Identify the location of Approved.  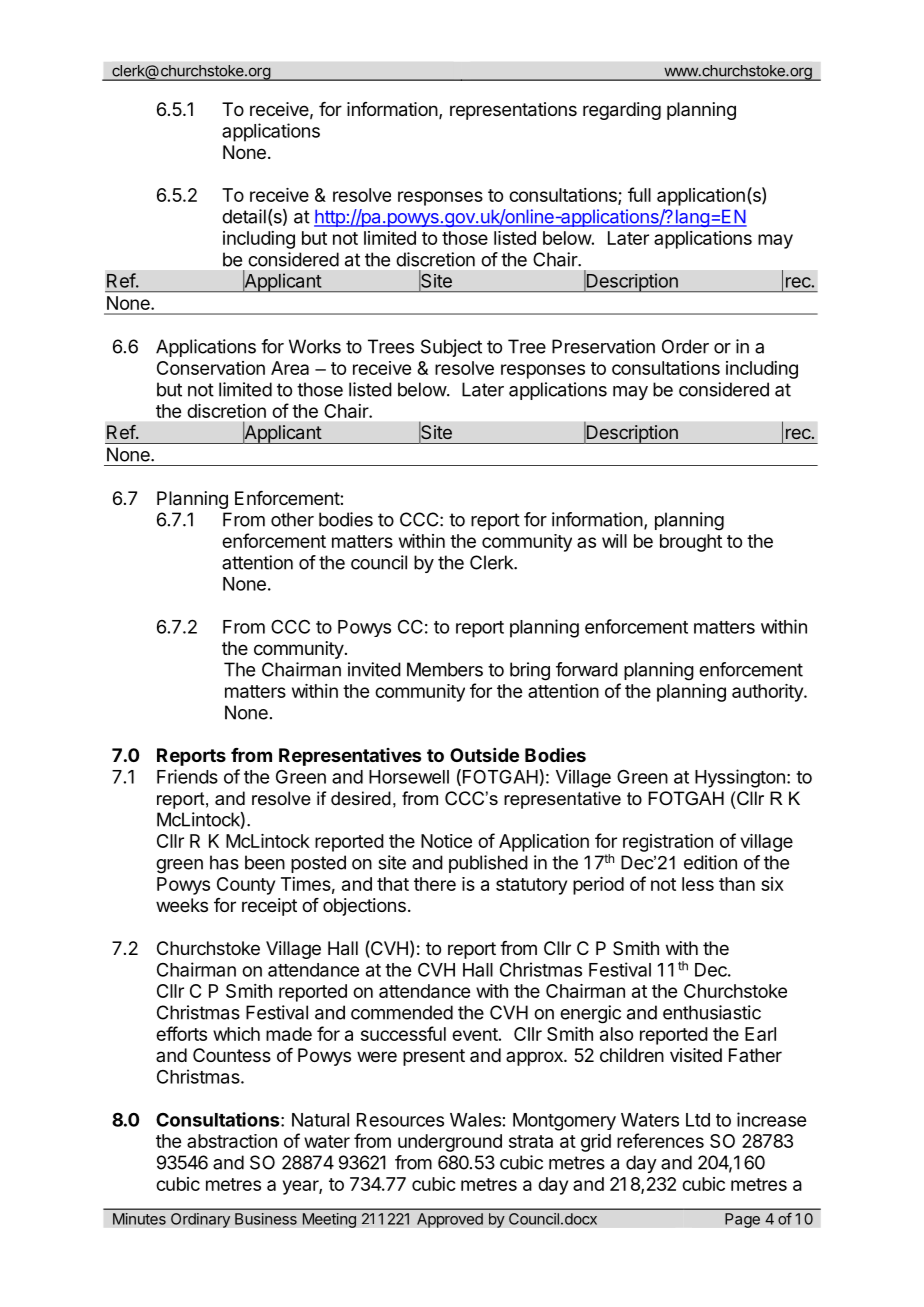
(450, 1220).
